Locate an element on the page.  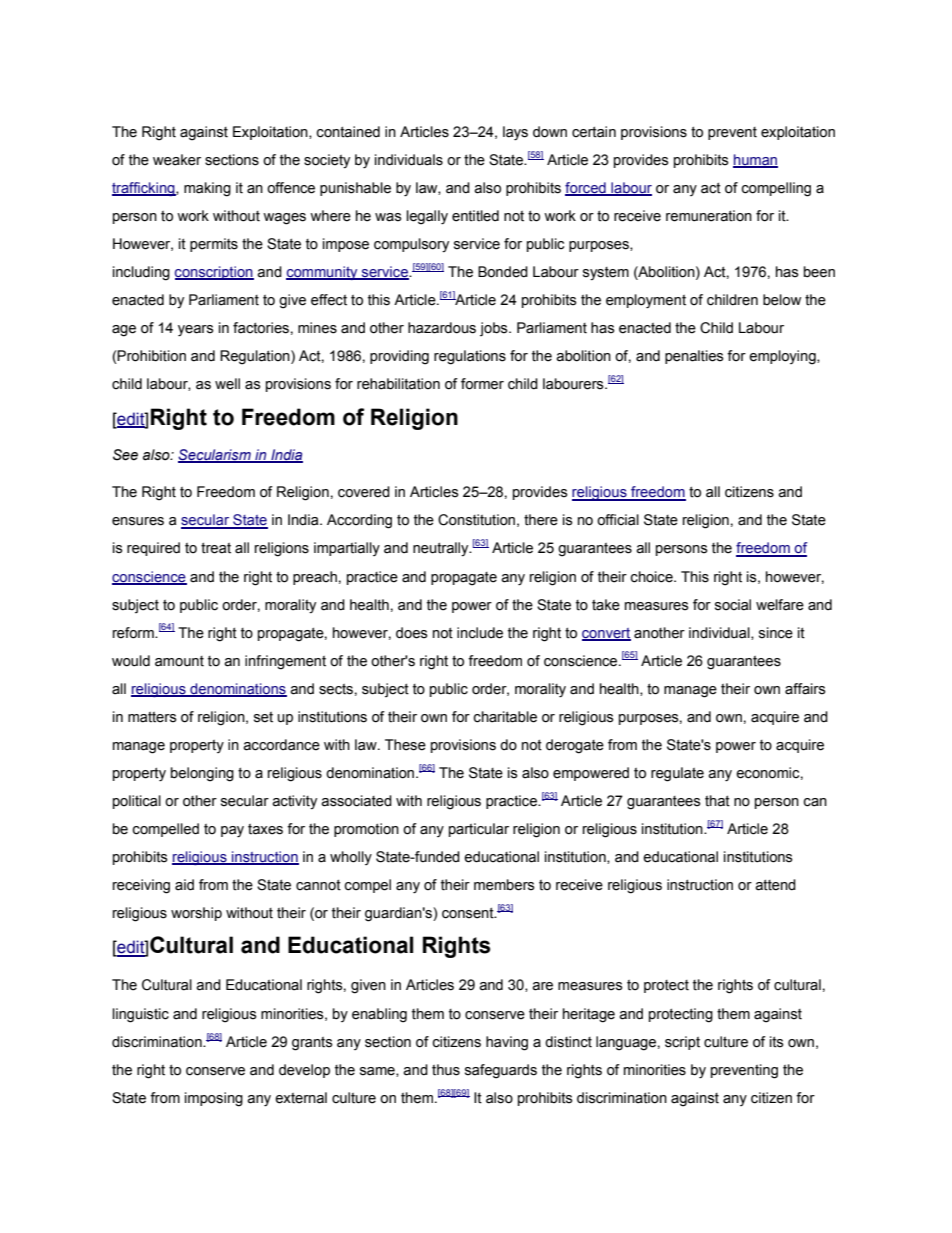
that is located at coordinates (717, 801).
